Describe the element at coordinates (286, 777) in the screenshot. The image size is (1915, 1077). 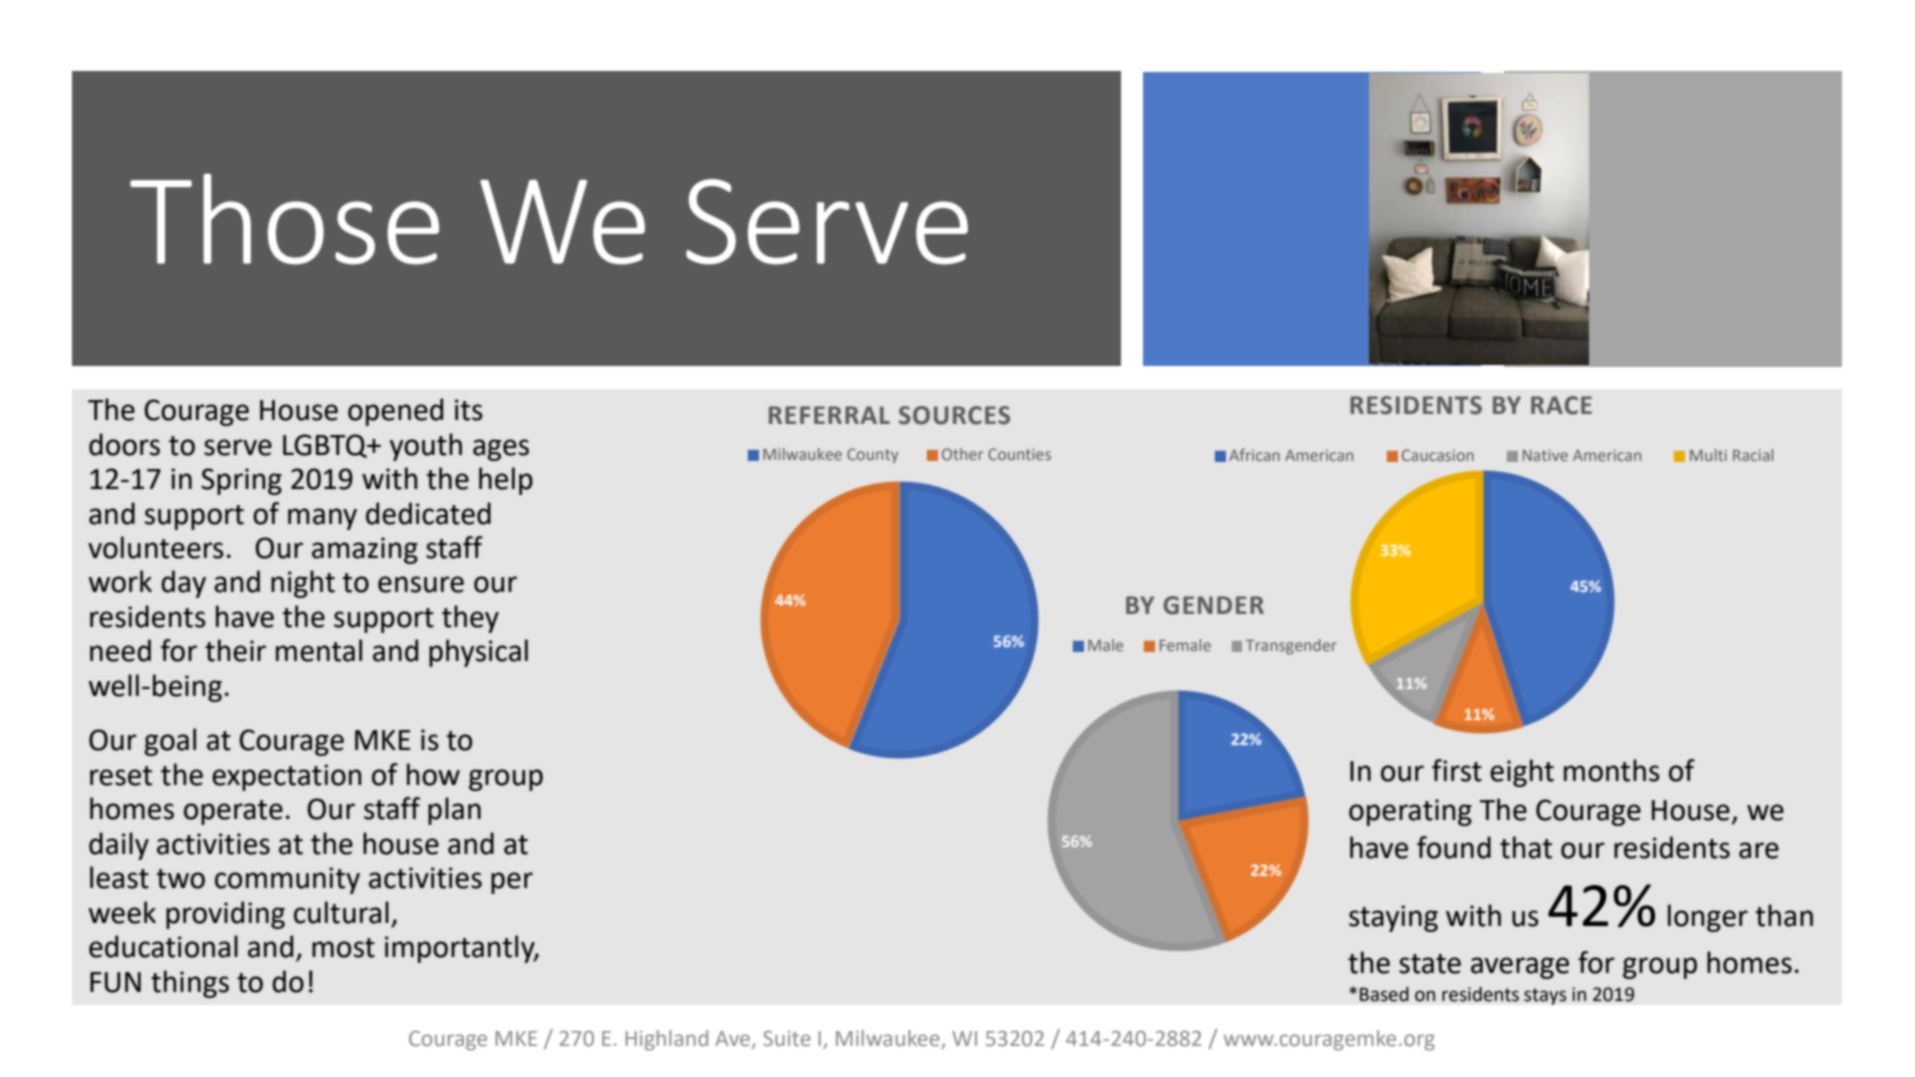
I see `expectation` at that location.
